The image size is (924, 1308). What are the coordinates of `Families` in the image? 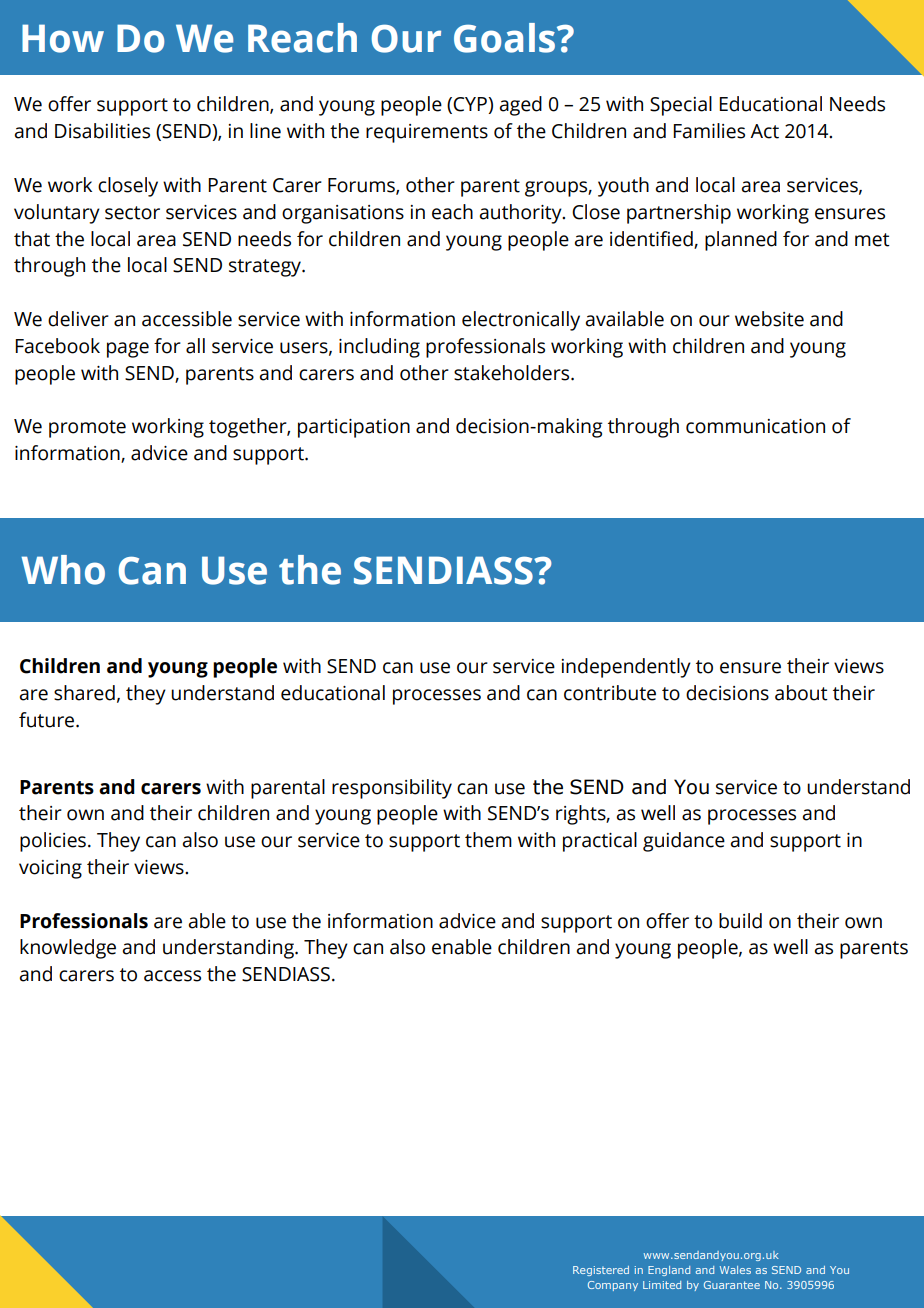 It's located at (709, 131).
